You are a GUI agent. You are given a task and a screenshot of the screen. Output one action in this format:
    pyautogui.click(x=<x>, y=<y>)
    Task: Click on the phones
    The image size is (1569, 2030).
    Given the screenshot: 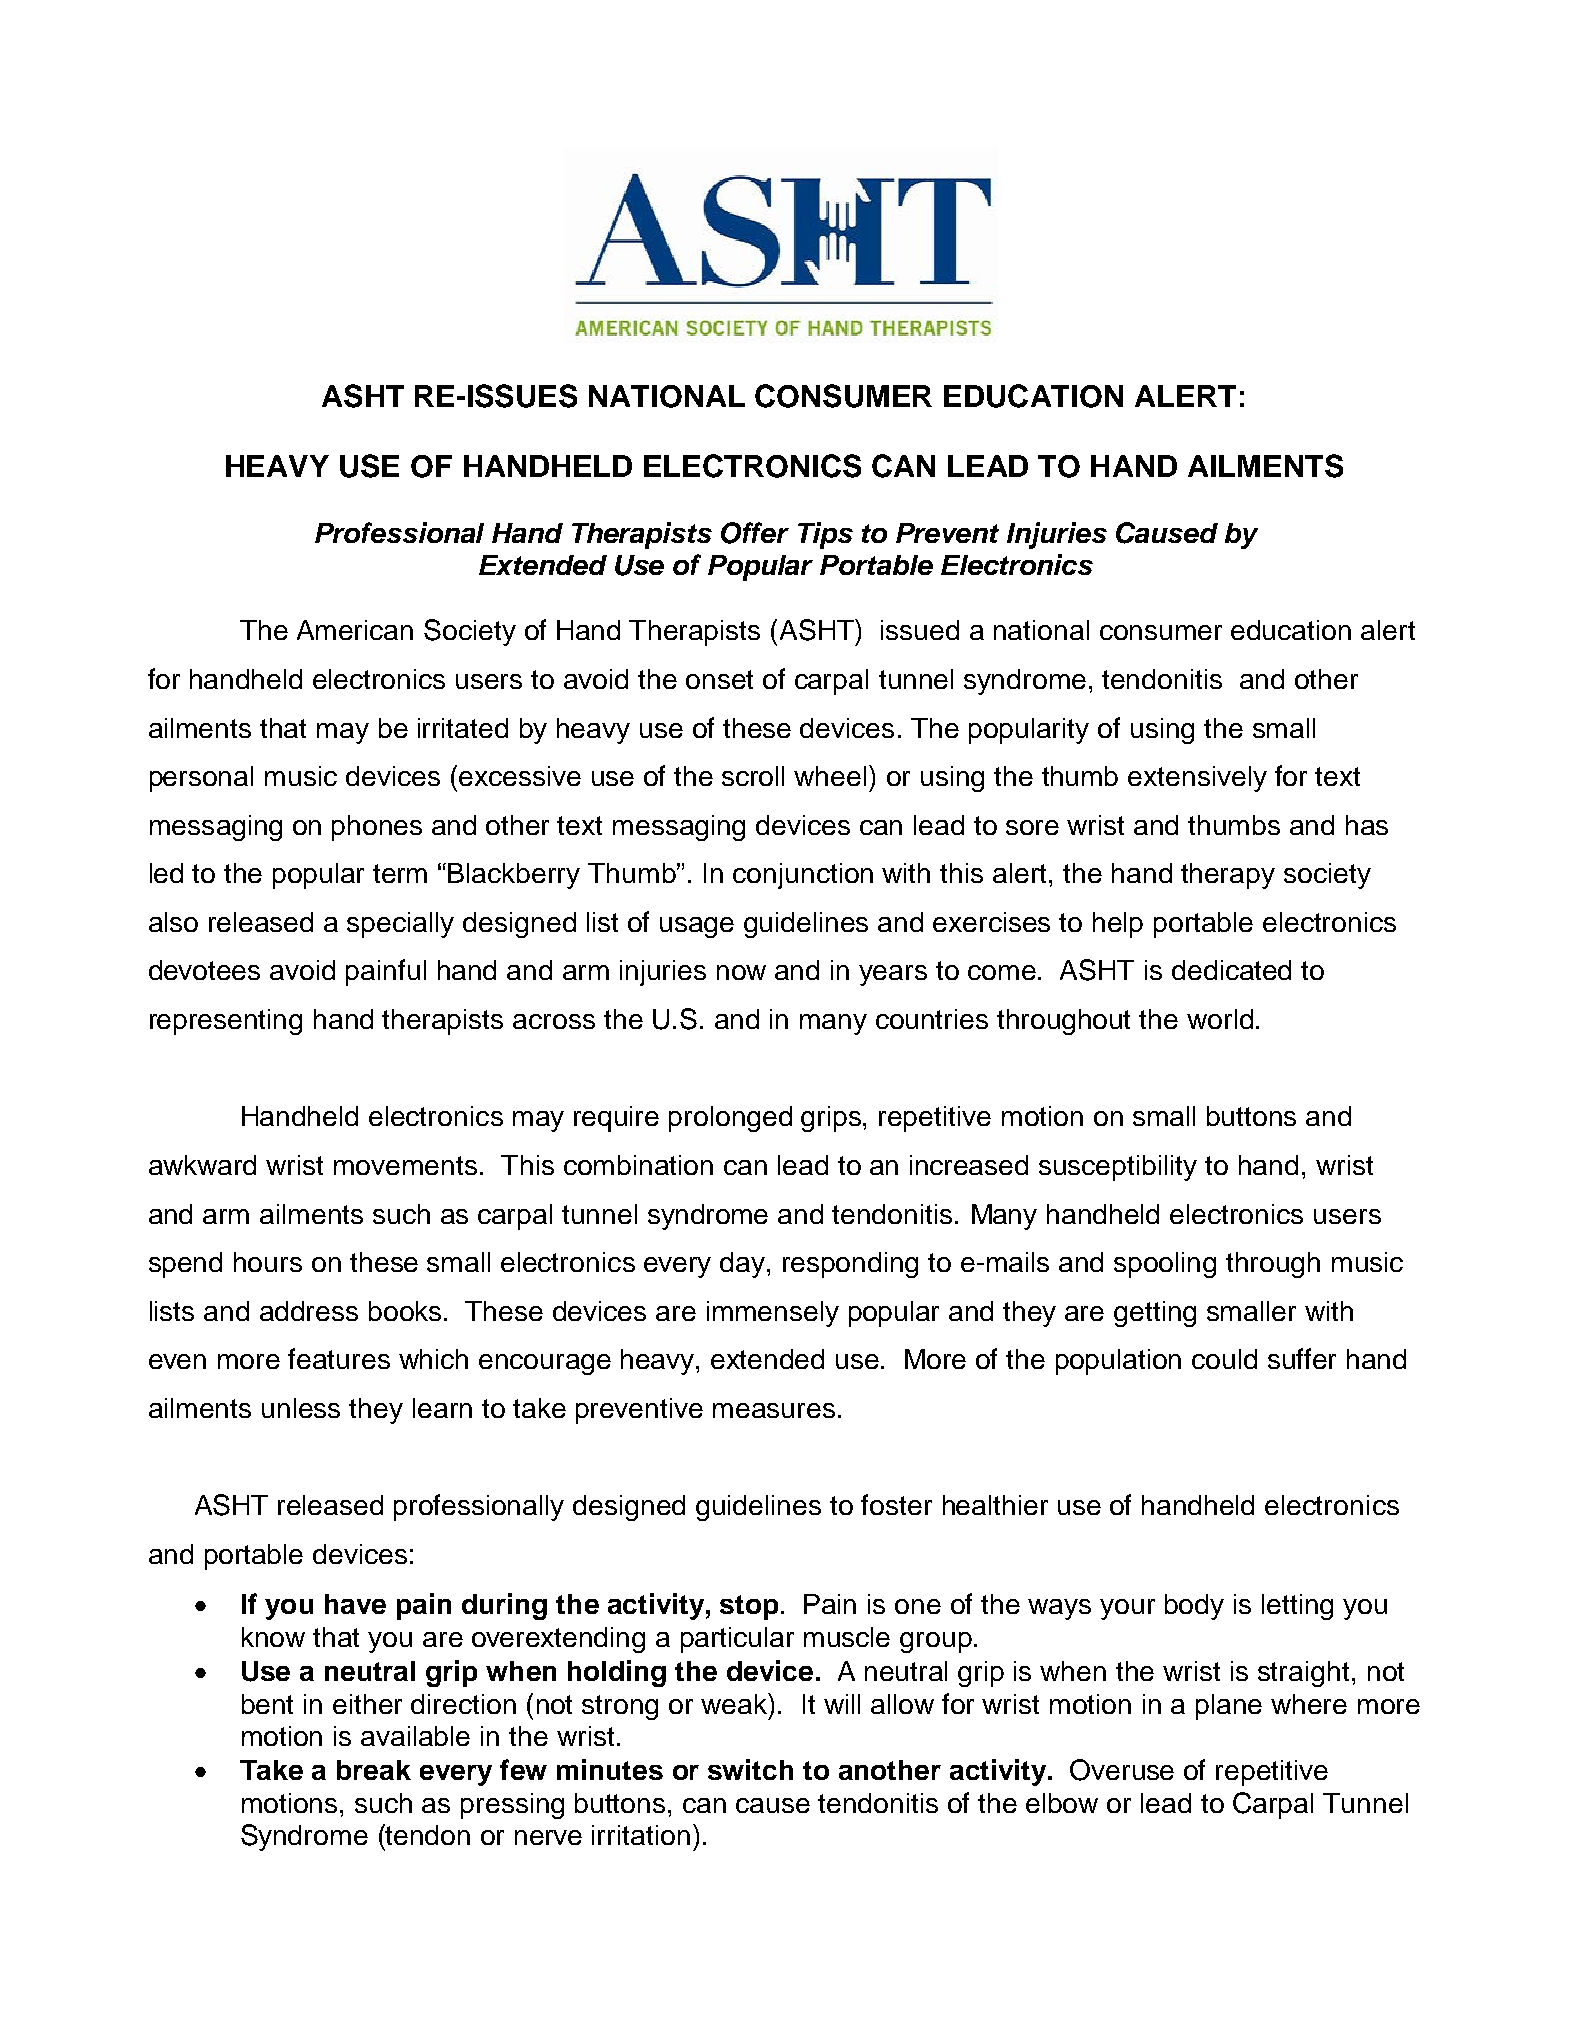 What is the action you would take?
    pyautogui.click(x=377, y=828)
